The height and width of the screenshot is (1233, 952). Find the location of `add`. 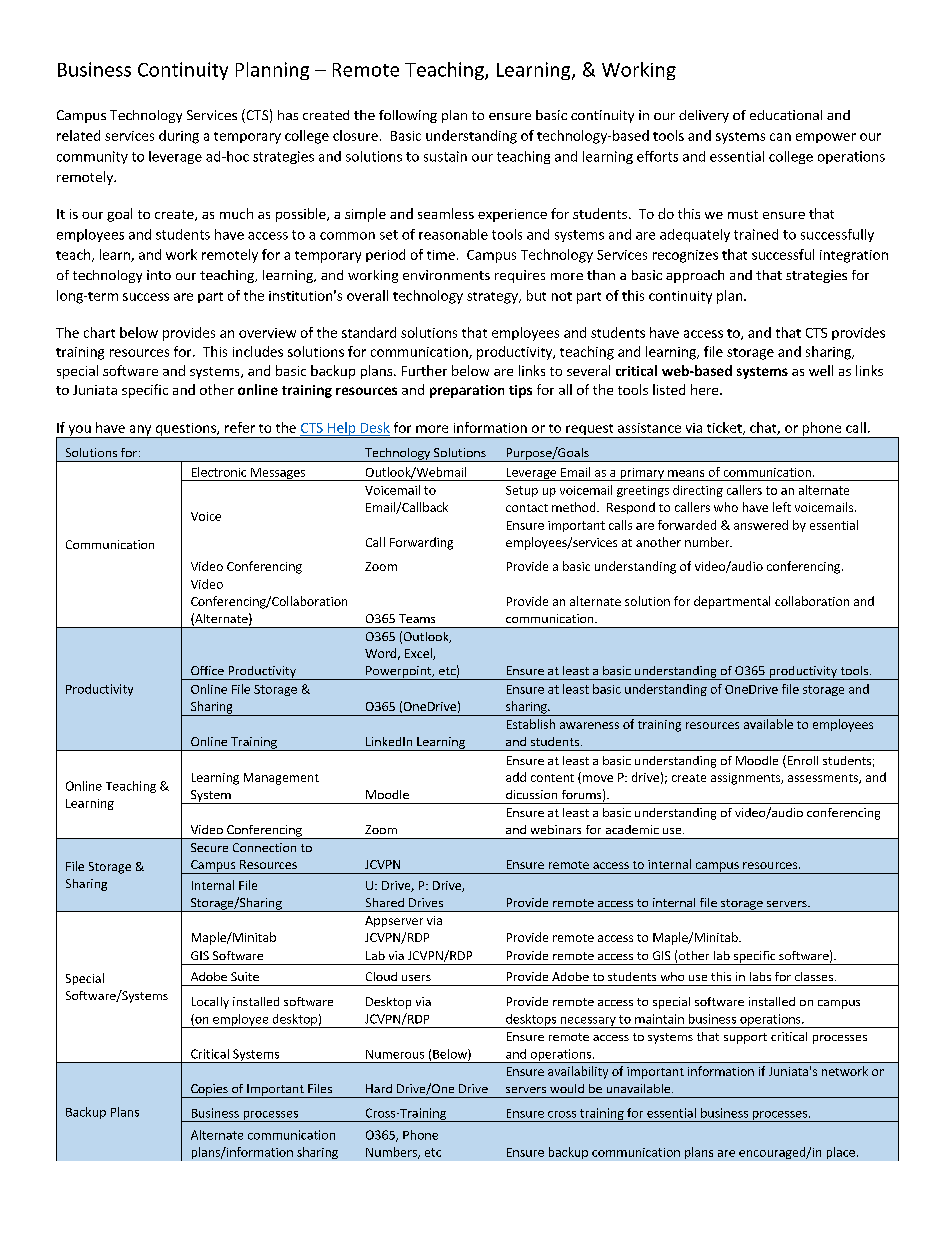

add is located at coordinates (516, 777).
